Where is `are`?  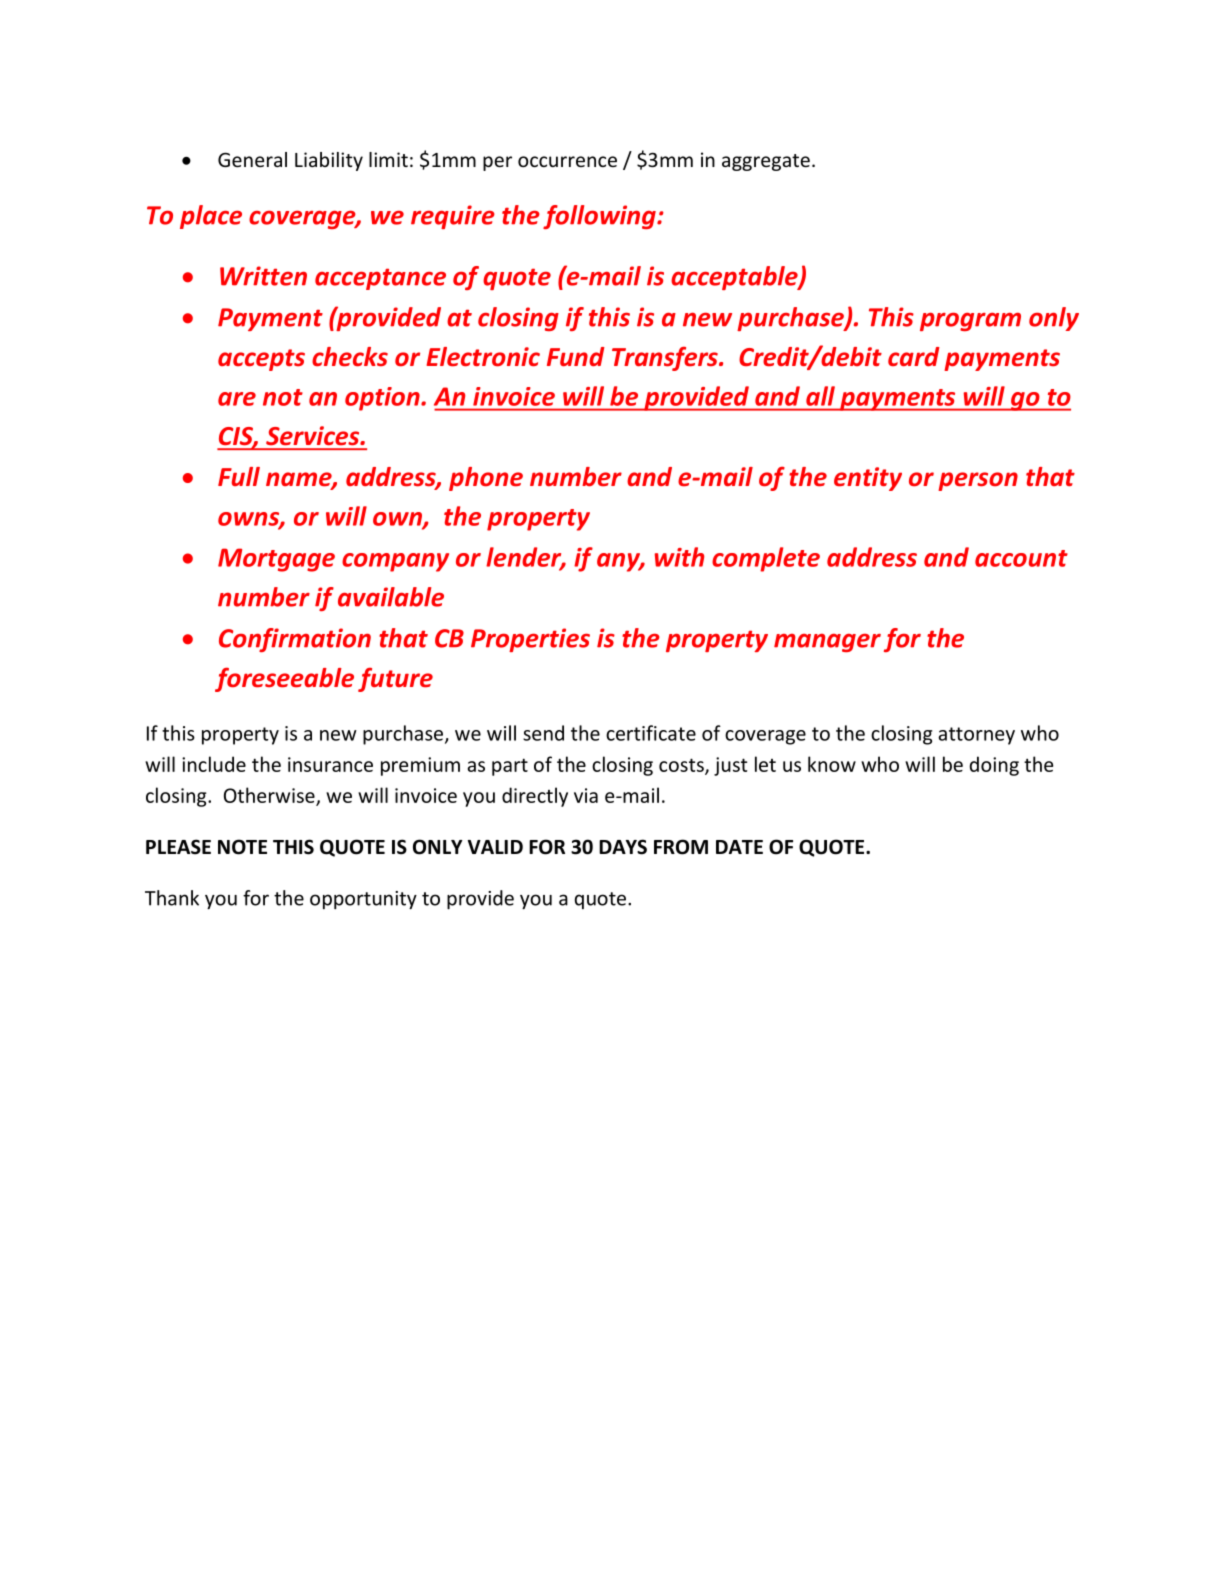 are is located at coordinates (237, 399).
